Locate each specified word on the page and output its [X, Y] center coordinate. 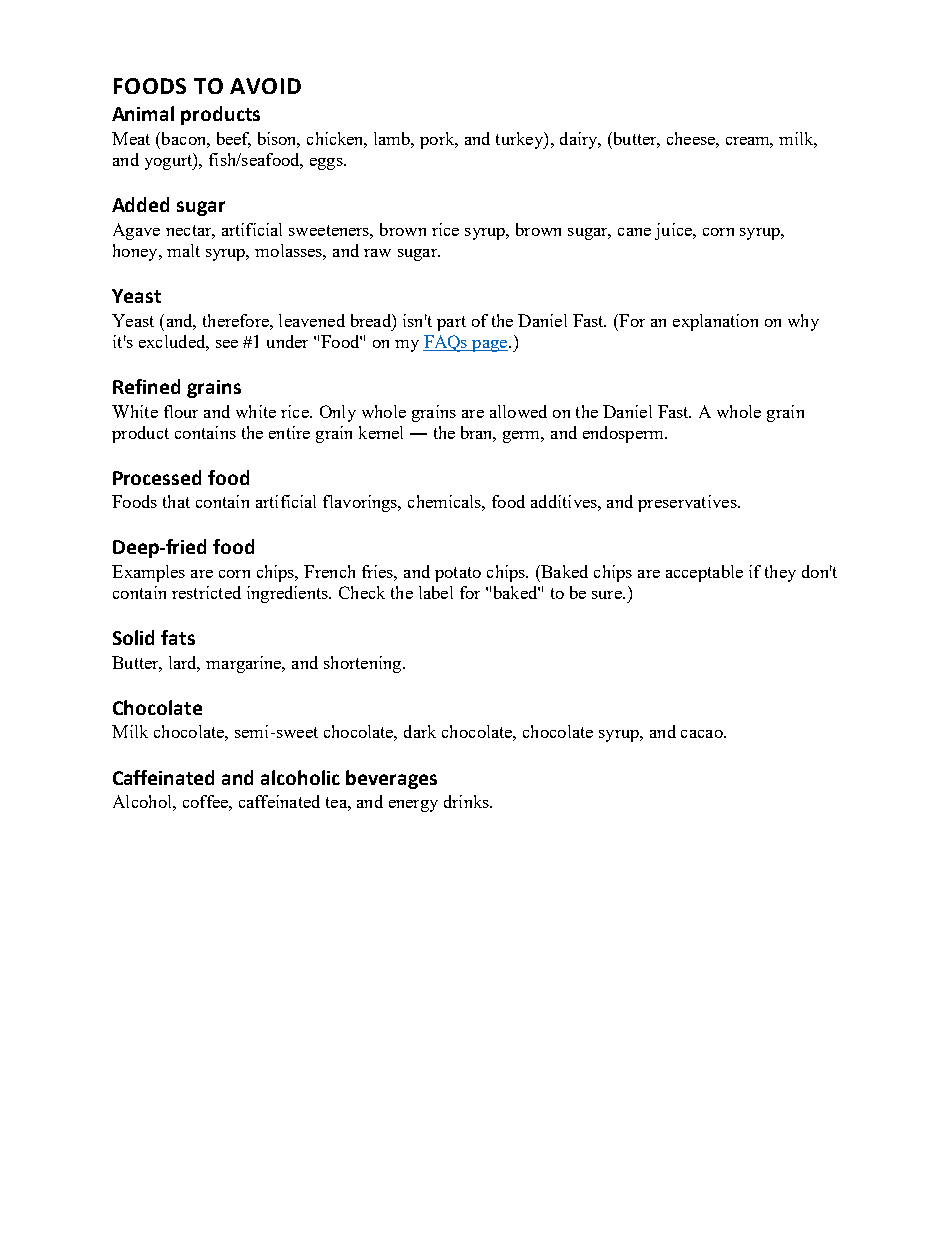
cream [749, 142]
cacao [703, 734]
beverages [391, 779]
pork [438, 140]
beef [234, 139]
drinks [467, 801]
